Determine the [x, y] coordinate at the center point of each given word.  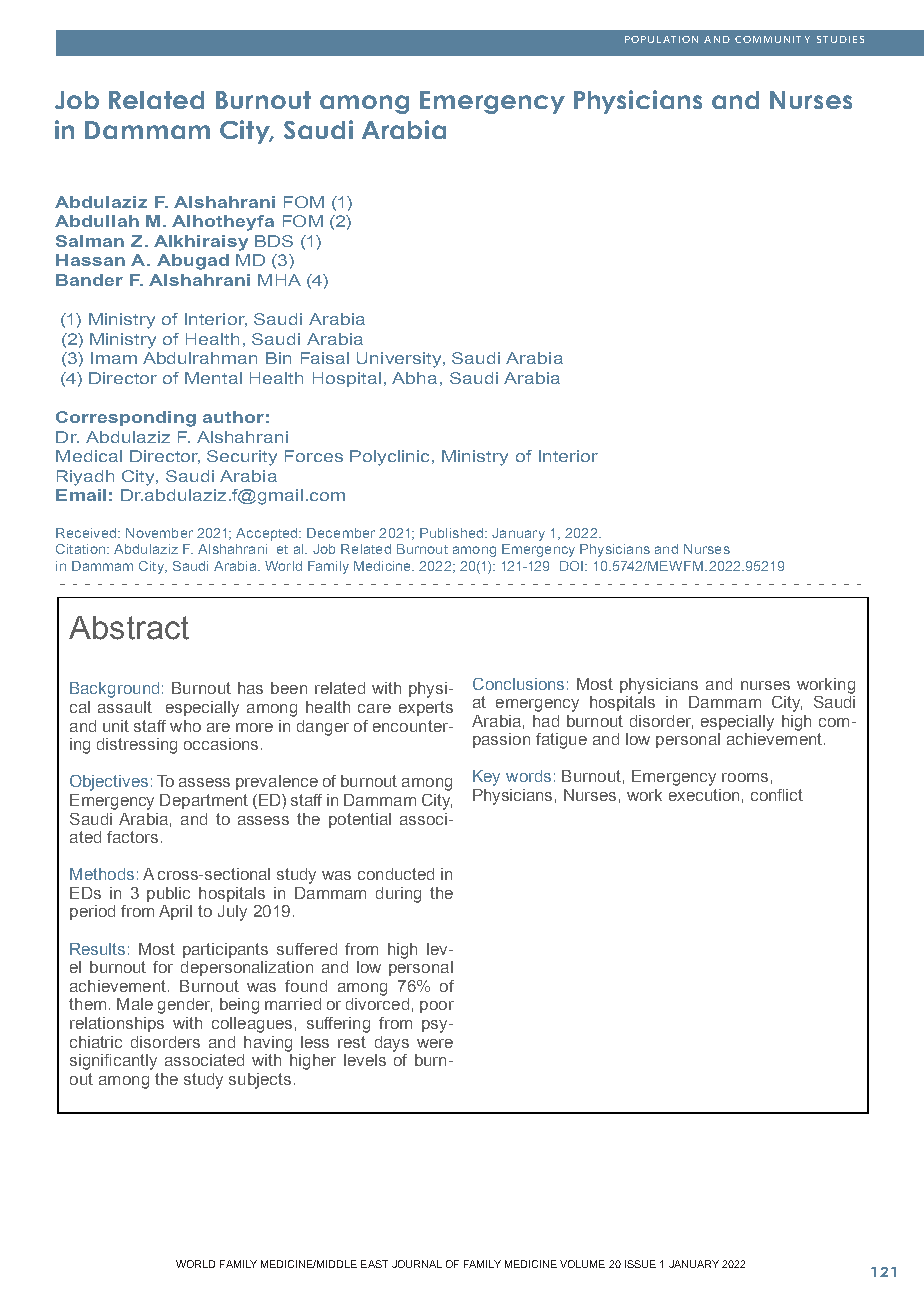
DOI [571, 566]
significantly [113, 1062]
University [400, 360]
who [185, 726]
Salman [90, 241]
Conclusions [518, 684]
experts [426, 708]
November [159, 533]
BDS [274, 241]
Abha [414, 378]
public [168, 894]
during [398, 895]
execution [704, 795]
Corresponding [126, 419]
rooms [745, 777]
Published [451, 533]
